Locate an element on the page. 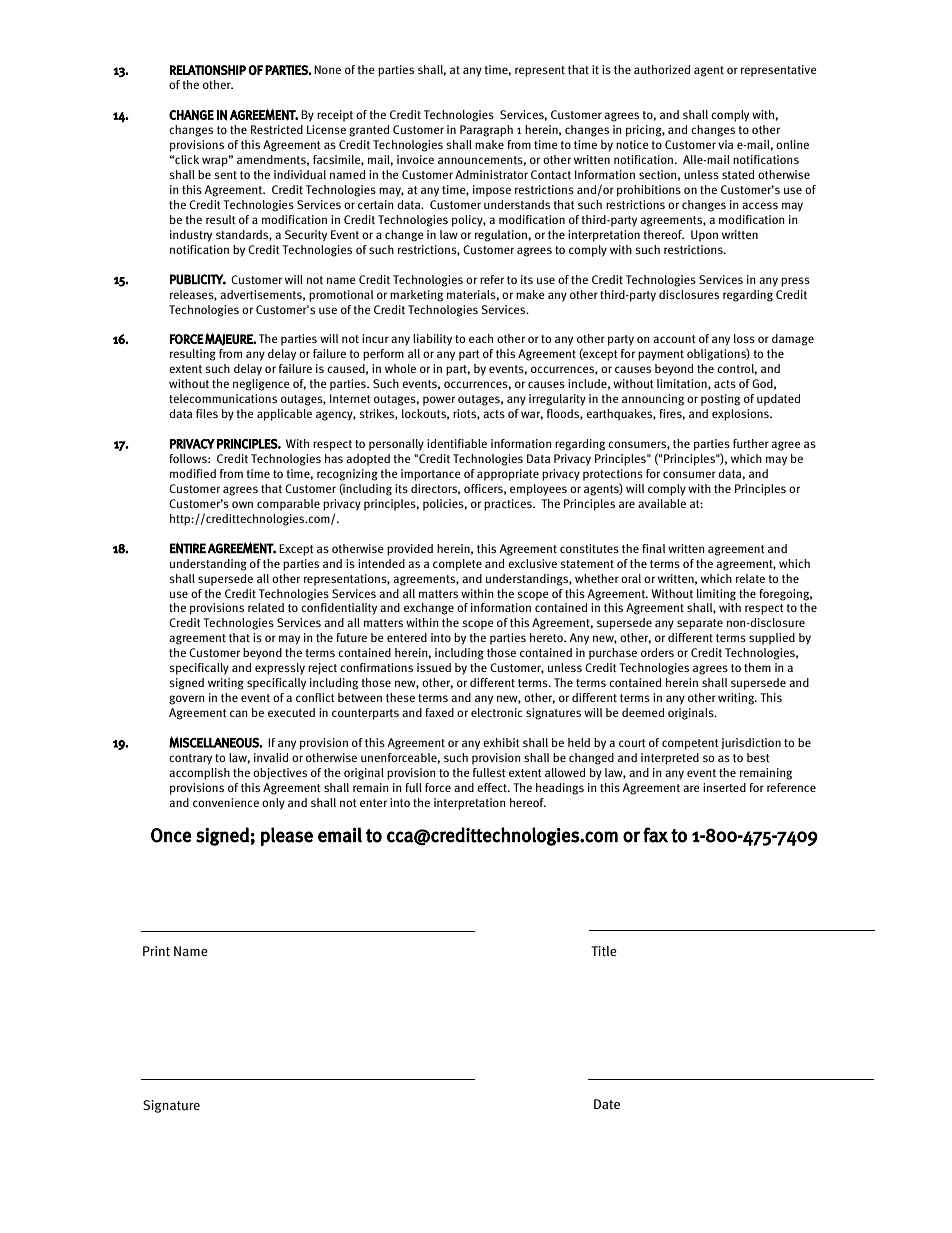 The width and height of the image is (952, 1233). separate is located at coordinates (700, 624).
